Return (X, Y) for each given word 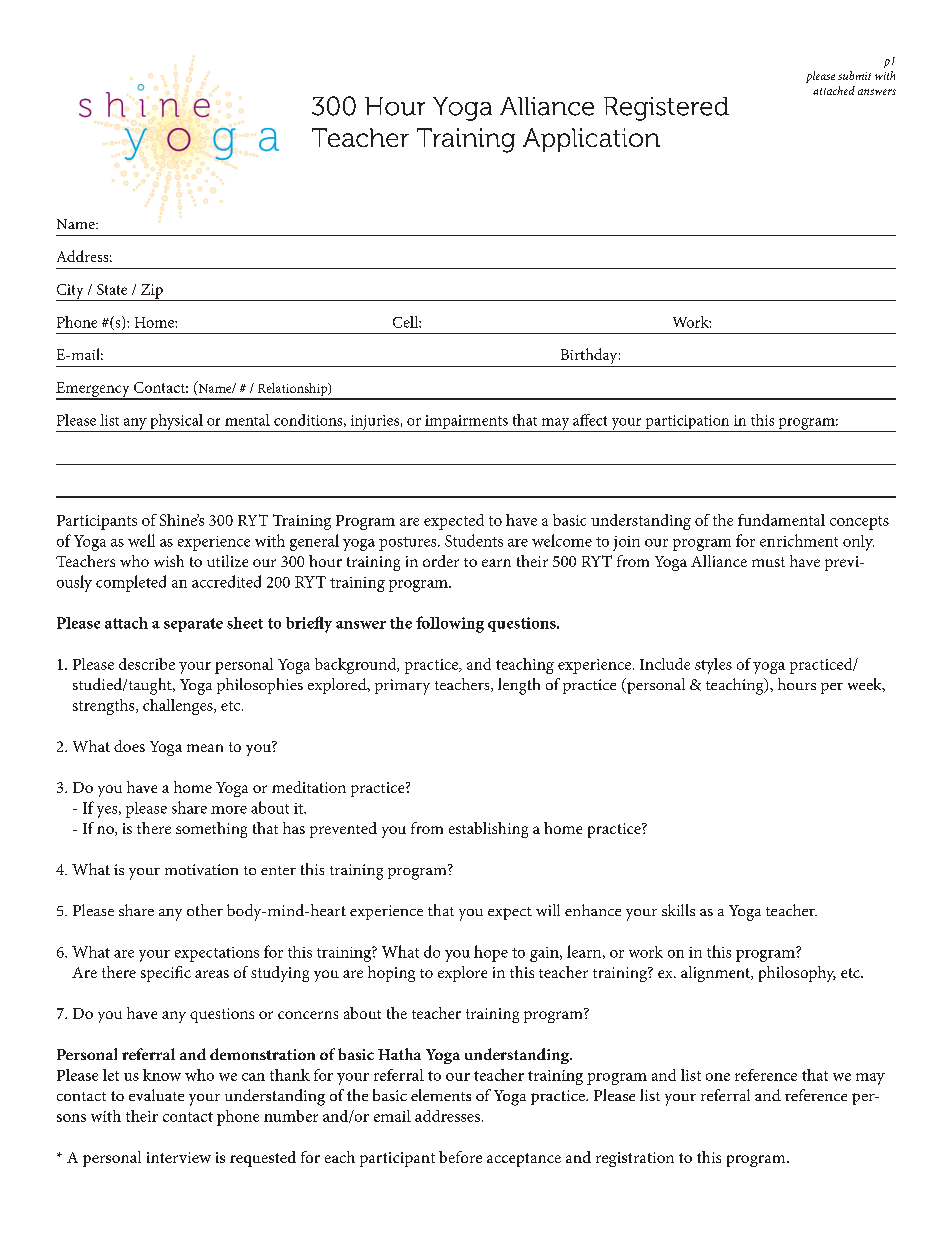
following (450, 624)
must (768, 562)
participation (687, 423)
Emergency (94, 390)
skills (678, 910)
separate (193, 625)
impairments (466, 423)
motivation (201, 869)
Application (591, 140)
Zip (151, 292)
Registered (666, 109)
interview (179, 1157)
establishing (488, 830)
